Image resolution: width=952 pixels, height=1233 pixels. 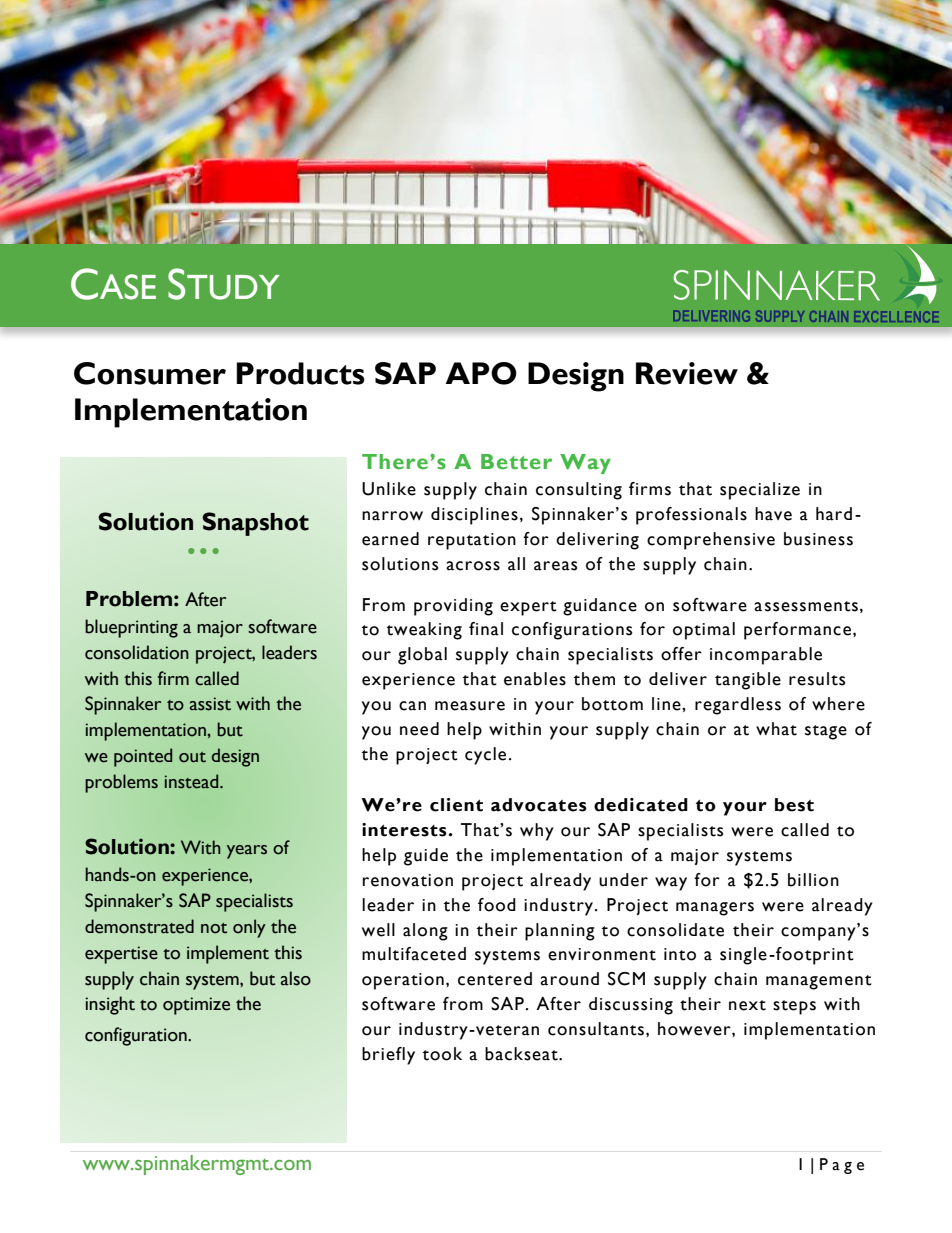 What do you see at coordinates (426, 857) in the page?
I see `guide` at bounding box center [426, 857].
